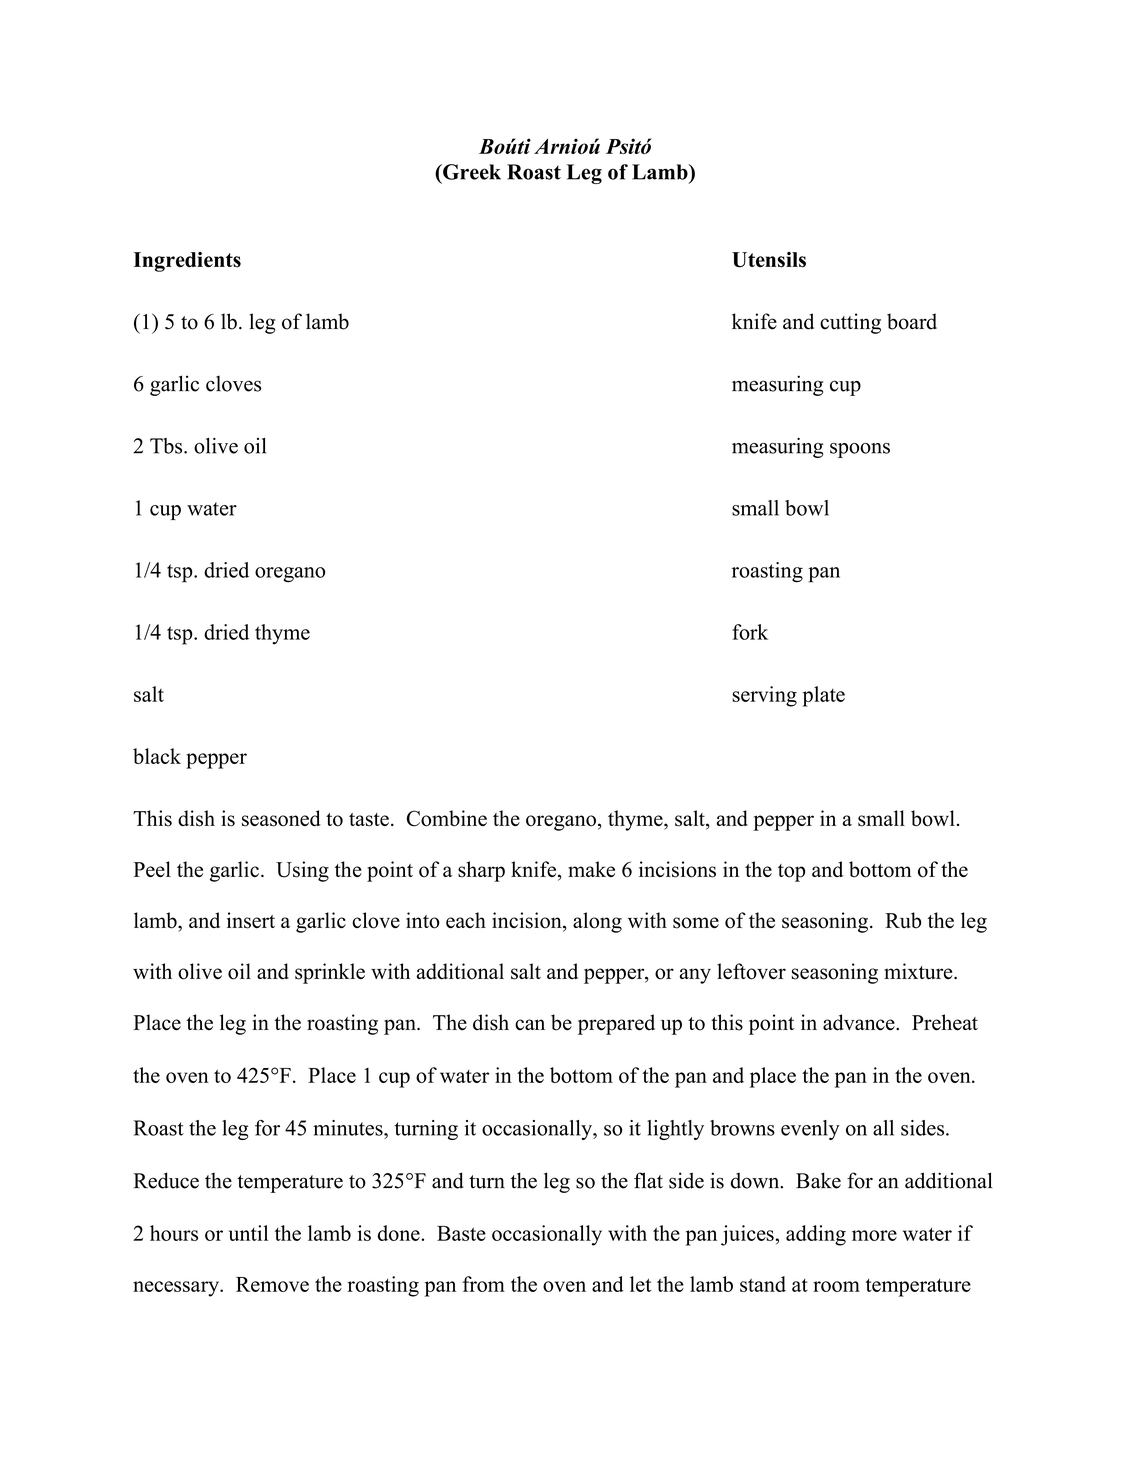 This screenshot has width=1131, height=1464. Describe the element at coordinates (187, 262) in the screenshot. I see `Ingredients` at that location.
